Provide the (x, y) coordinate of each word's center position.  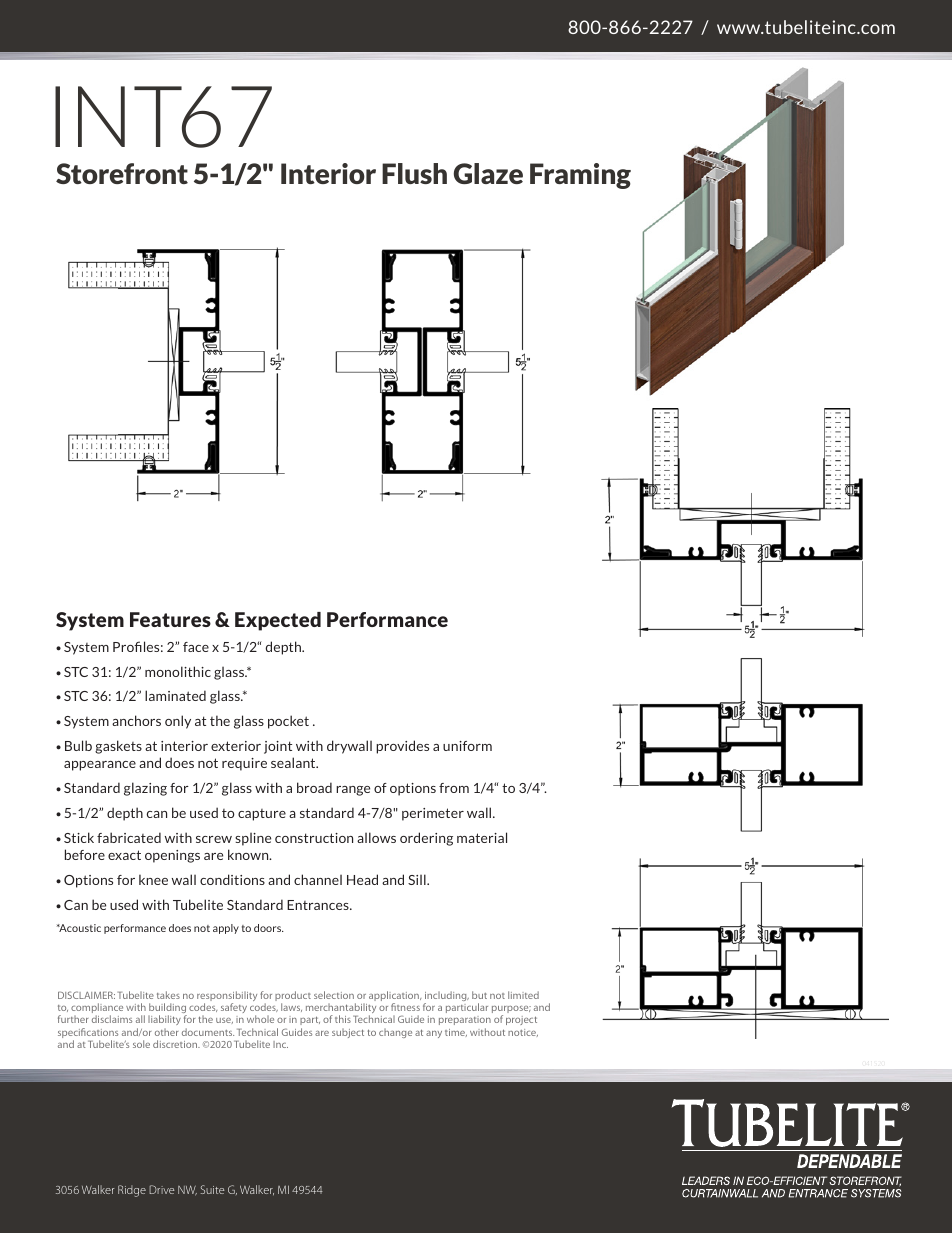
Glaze (488, 173)
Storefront (122, 173)
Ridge (132, 1191)
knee (153, 879)
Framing (580, 176)
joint (278, 747)
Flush (414, 173)
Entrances (319, 905)
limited (523, 995)
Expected (278, 621)
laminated (175, 695)
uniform (467, 746)
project (521, 1020)
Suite (212, 1189)
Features (170, 619)
